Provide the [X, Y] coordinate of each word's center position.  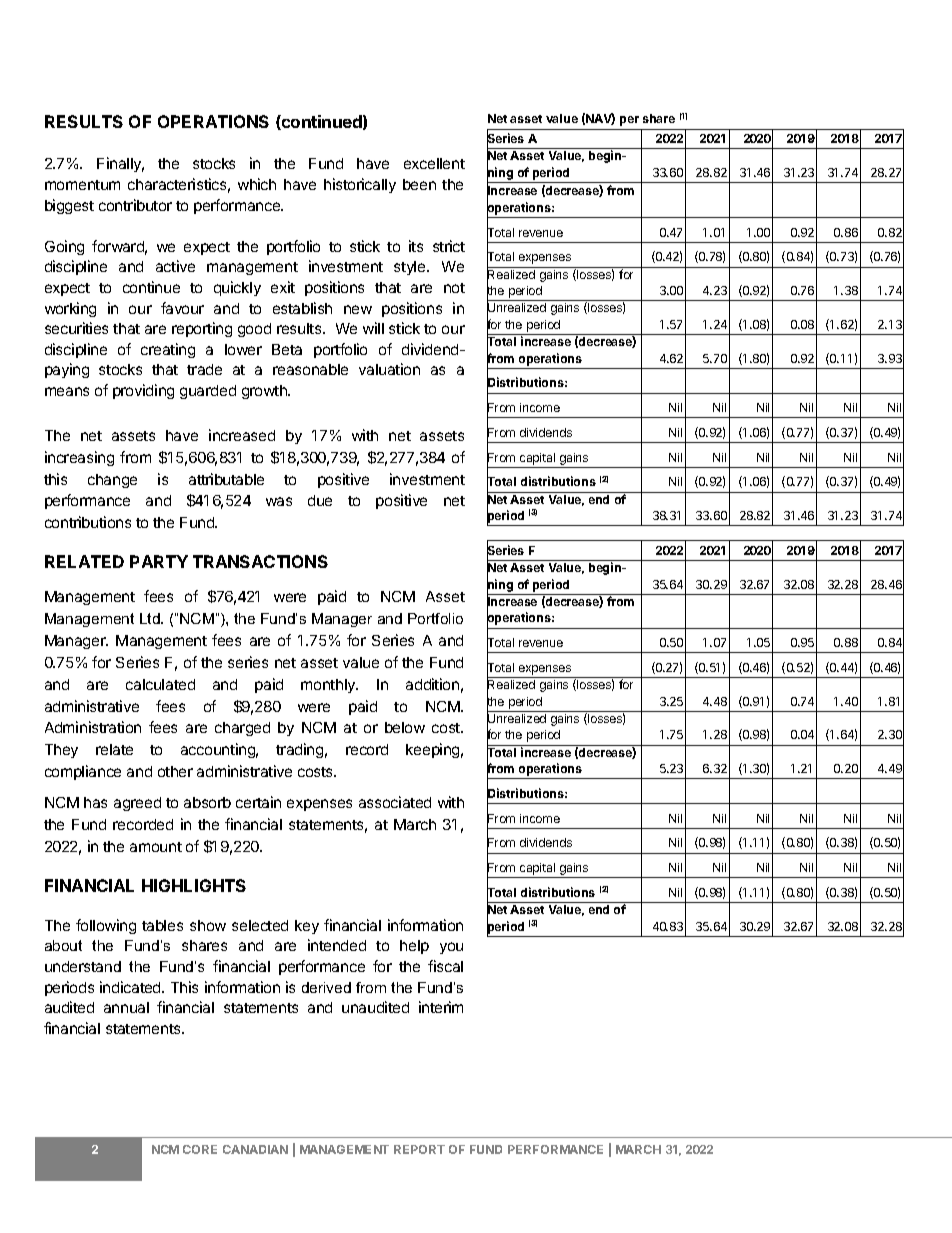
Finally [120, 164]
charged [242, 729]
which [257, 184]
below [405, 727]
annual [126, 1007]
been [419, 184]
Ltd [151, 618]
